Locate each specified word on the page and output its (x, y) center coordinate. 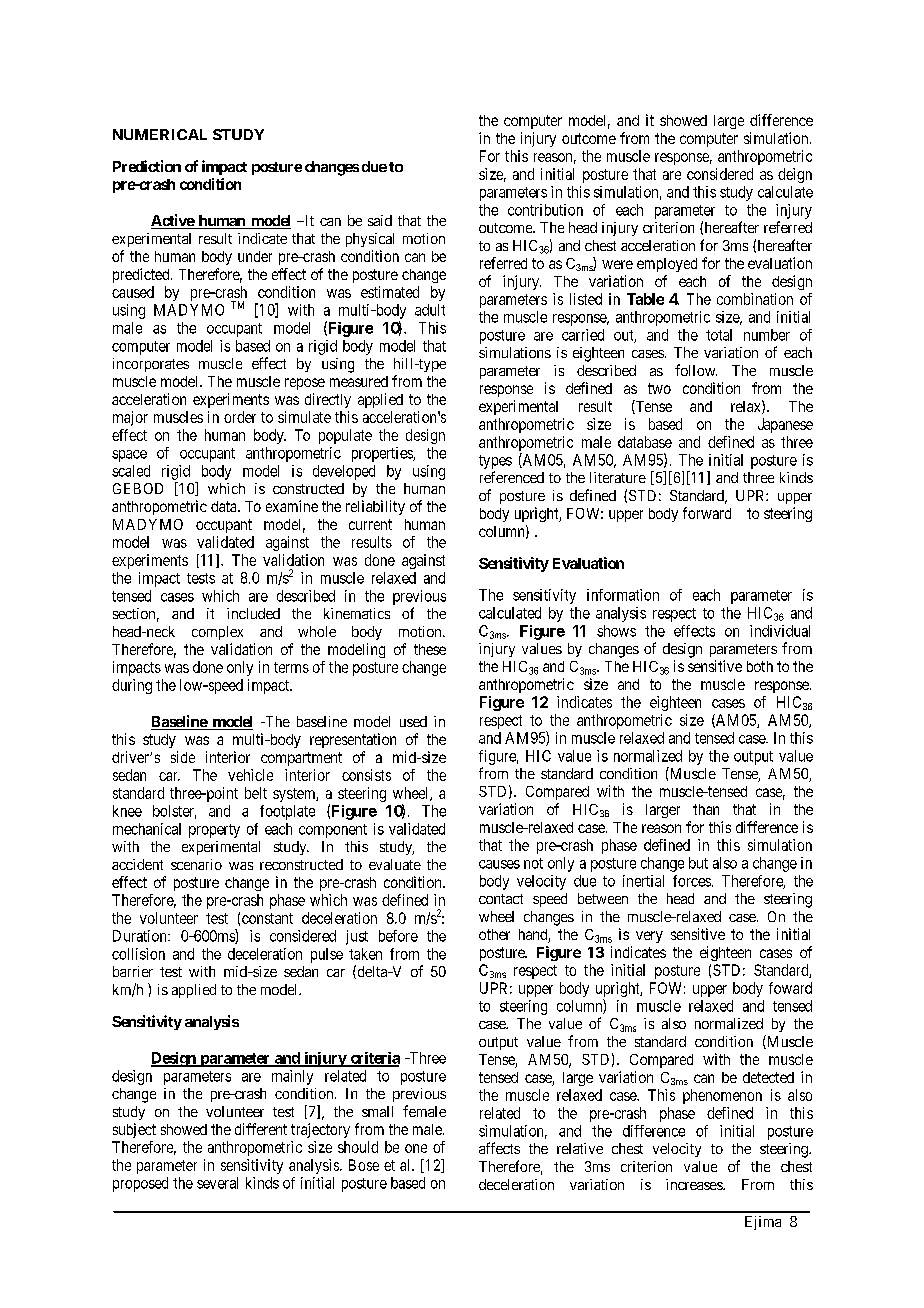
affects (499, 1148)
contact (501, 899)
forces (692, 881)
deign (795, 175)
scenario (196, 864)
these (430, 649)
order (240, 417)
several (217, 1183)
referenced (512, 477)
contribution (545, 210)
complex (217, 633)
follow (696, 370)
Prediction (147, 166)
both (760, 666)
